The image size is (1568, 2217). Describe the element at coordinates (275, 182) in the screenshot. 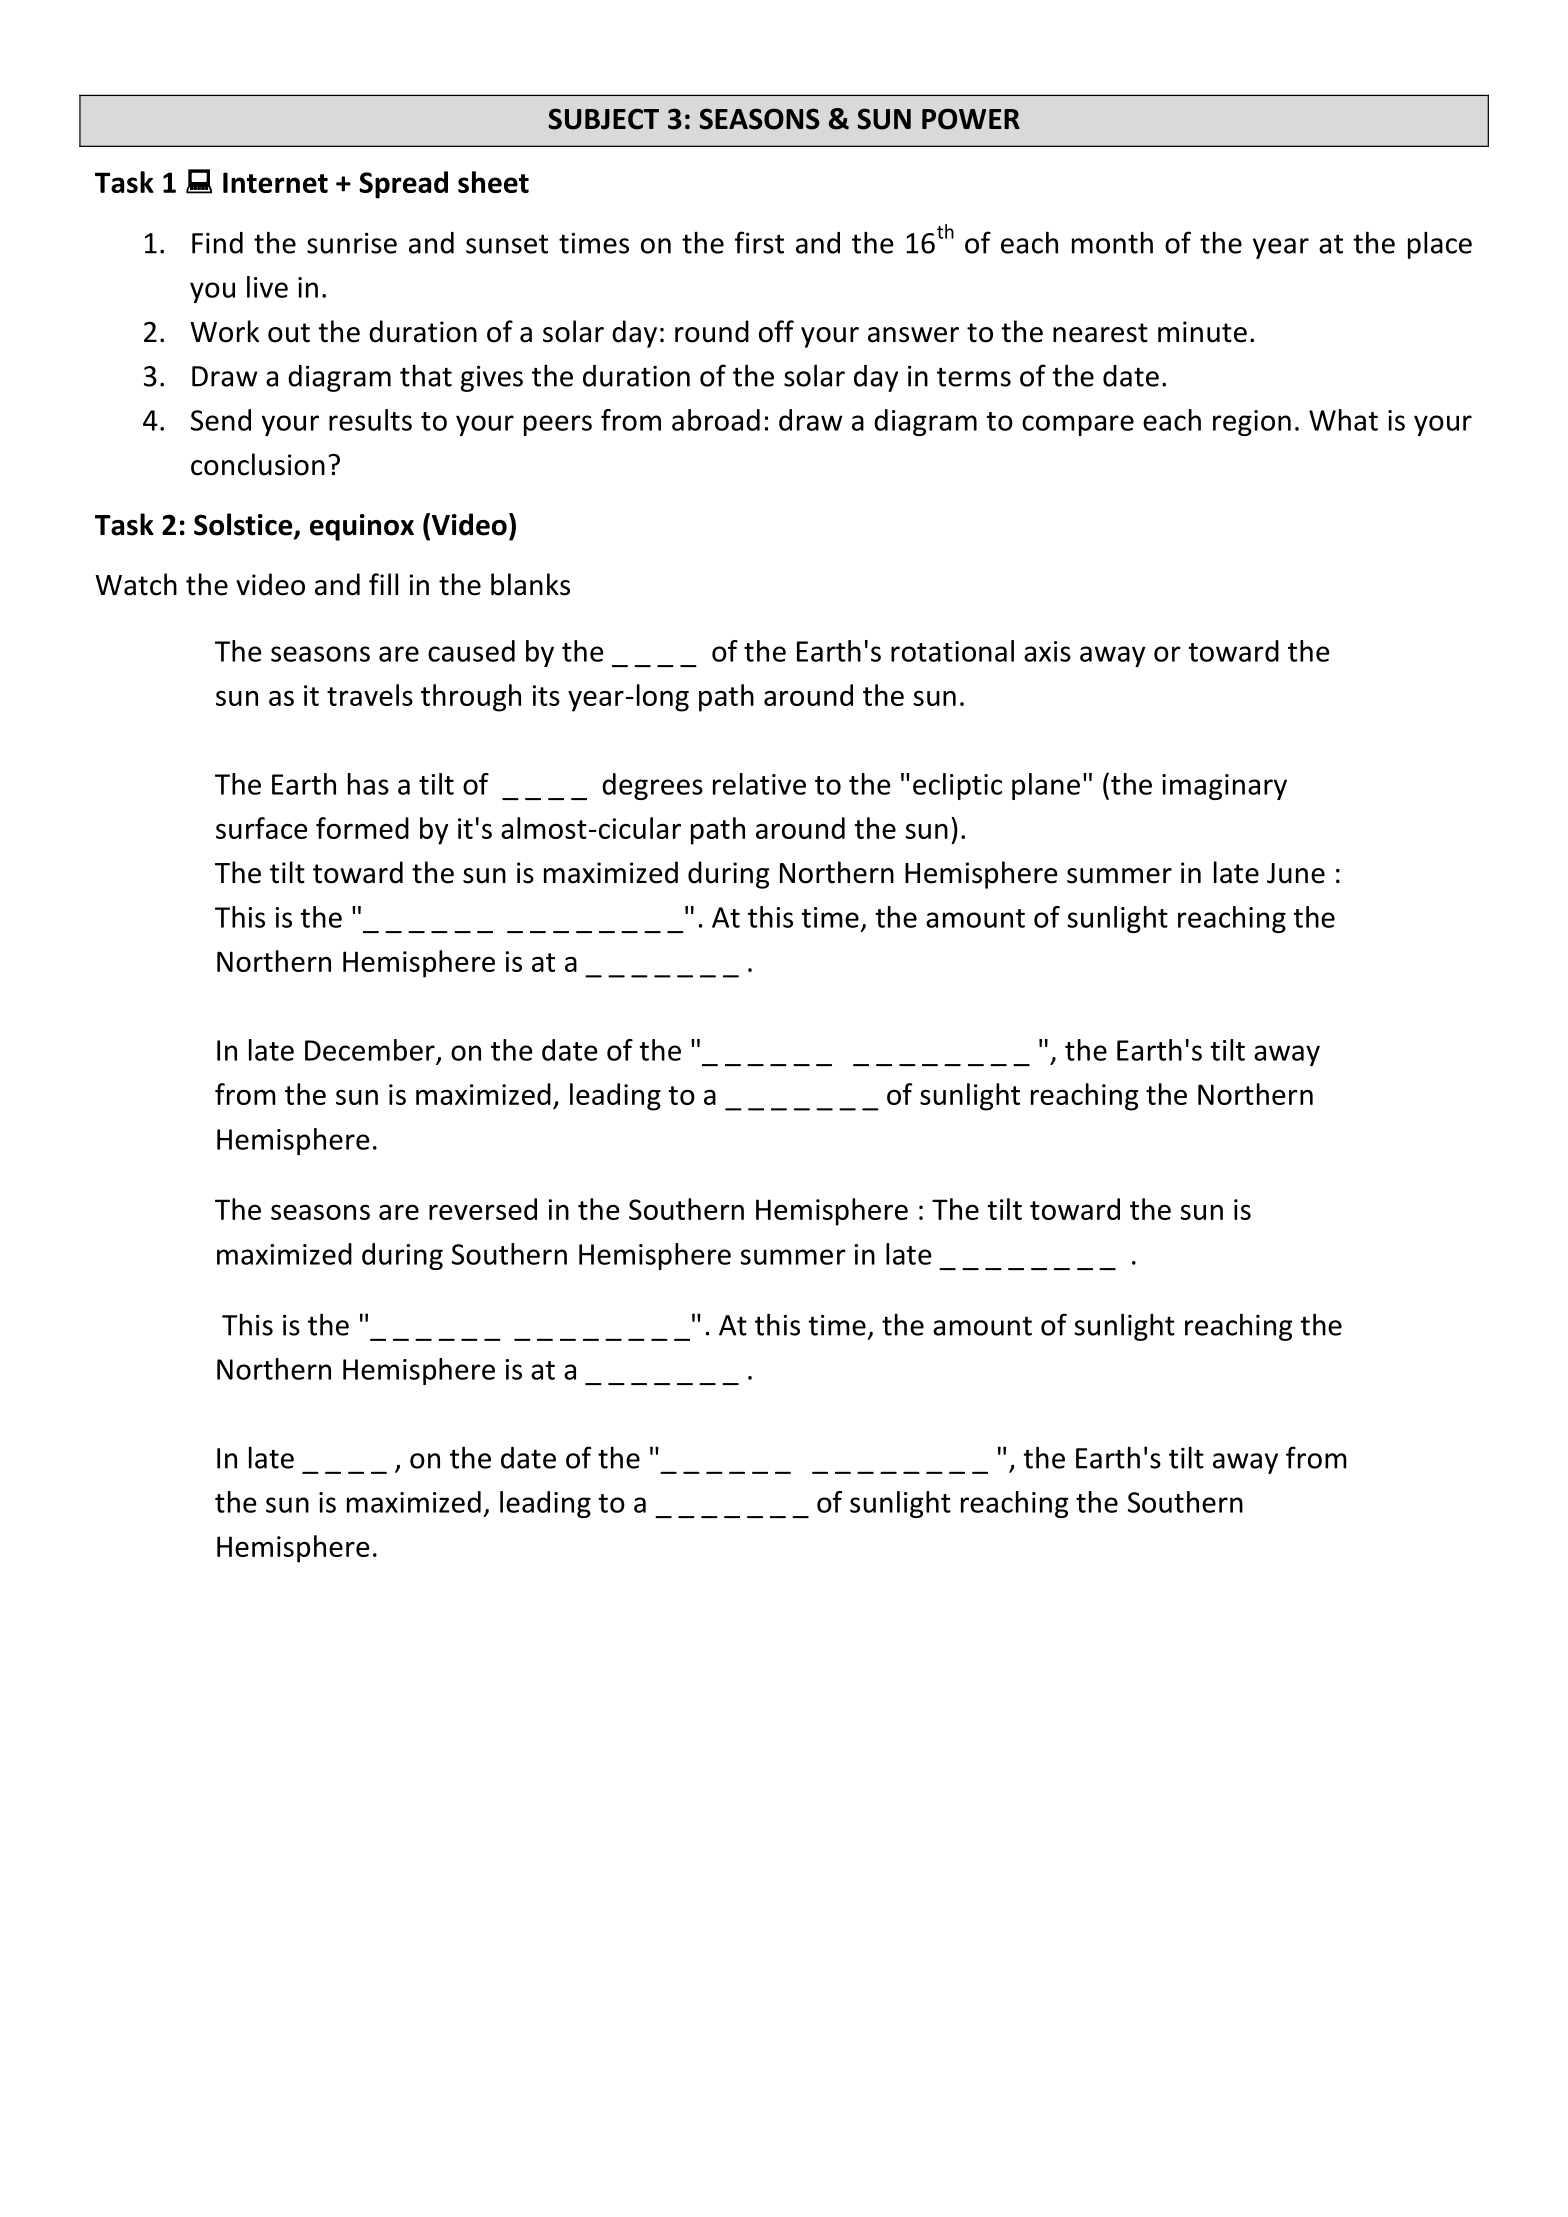

I see `Internet` at that location.
